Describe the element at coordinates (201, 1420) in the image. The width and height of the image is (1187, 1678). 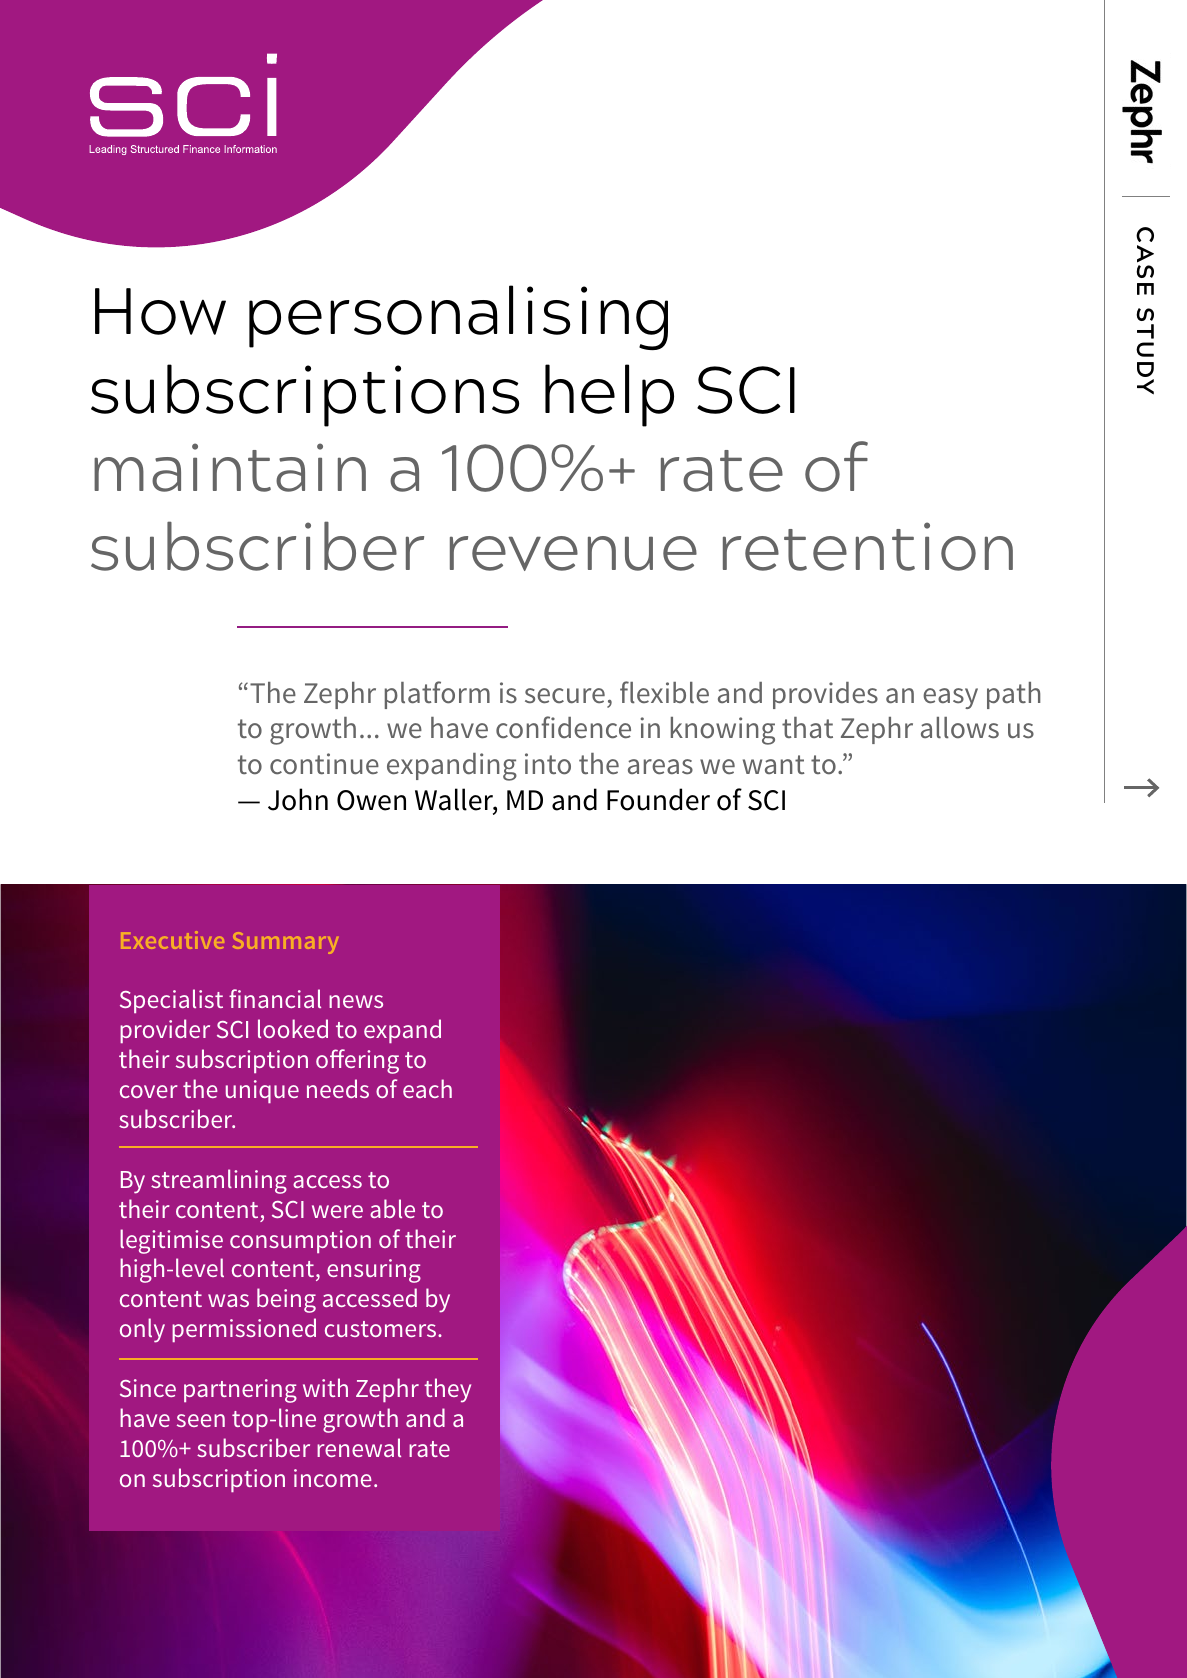
I see `seen` at that location.
